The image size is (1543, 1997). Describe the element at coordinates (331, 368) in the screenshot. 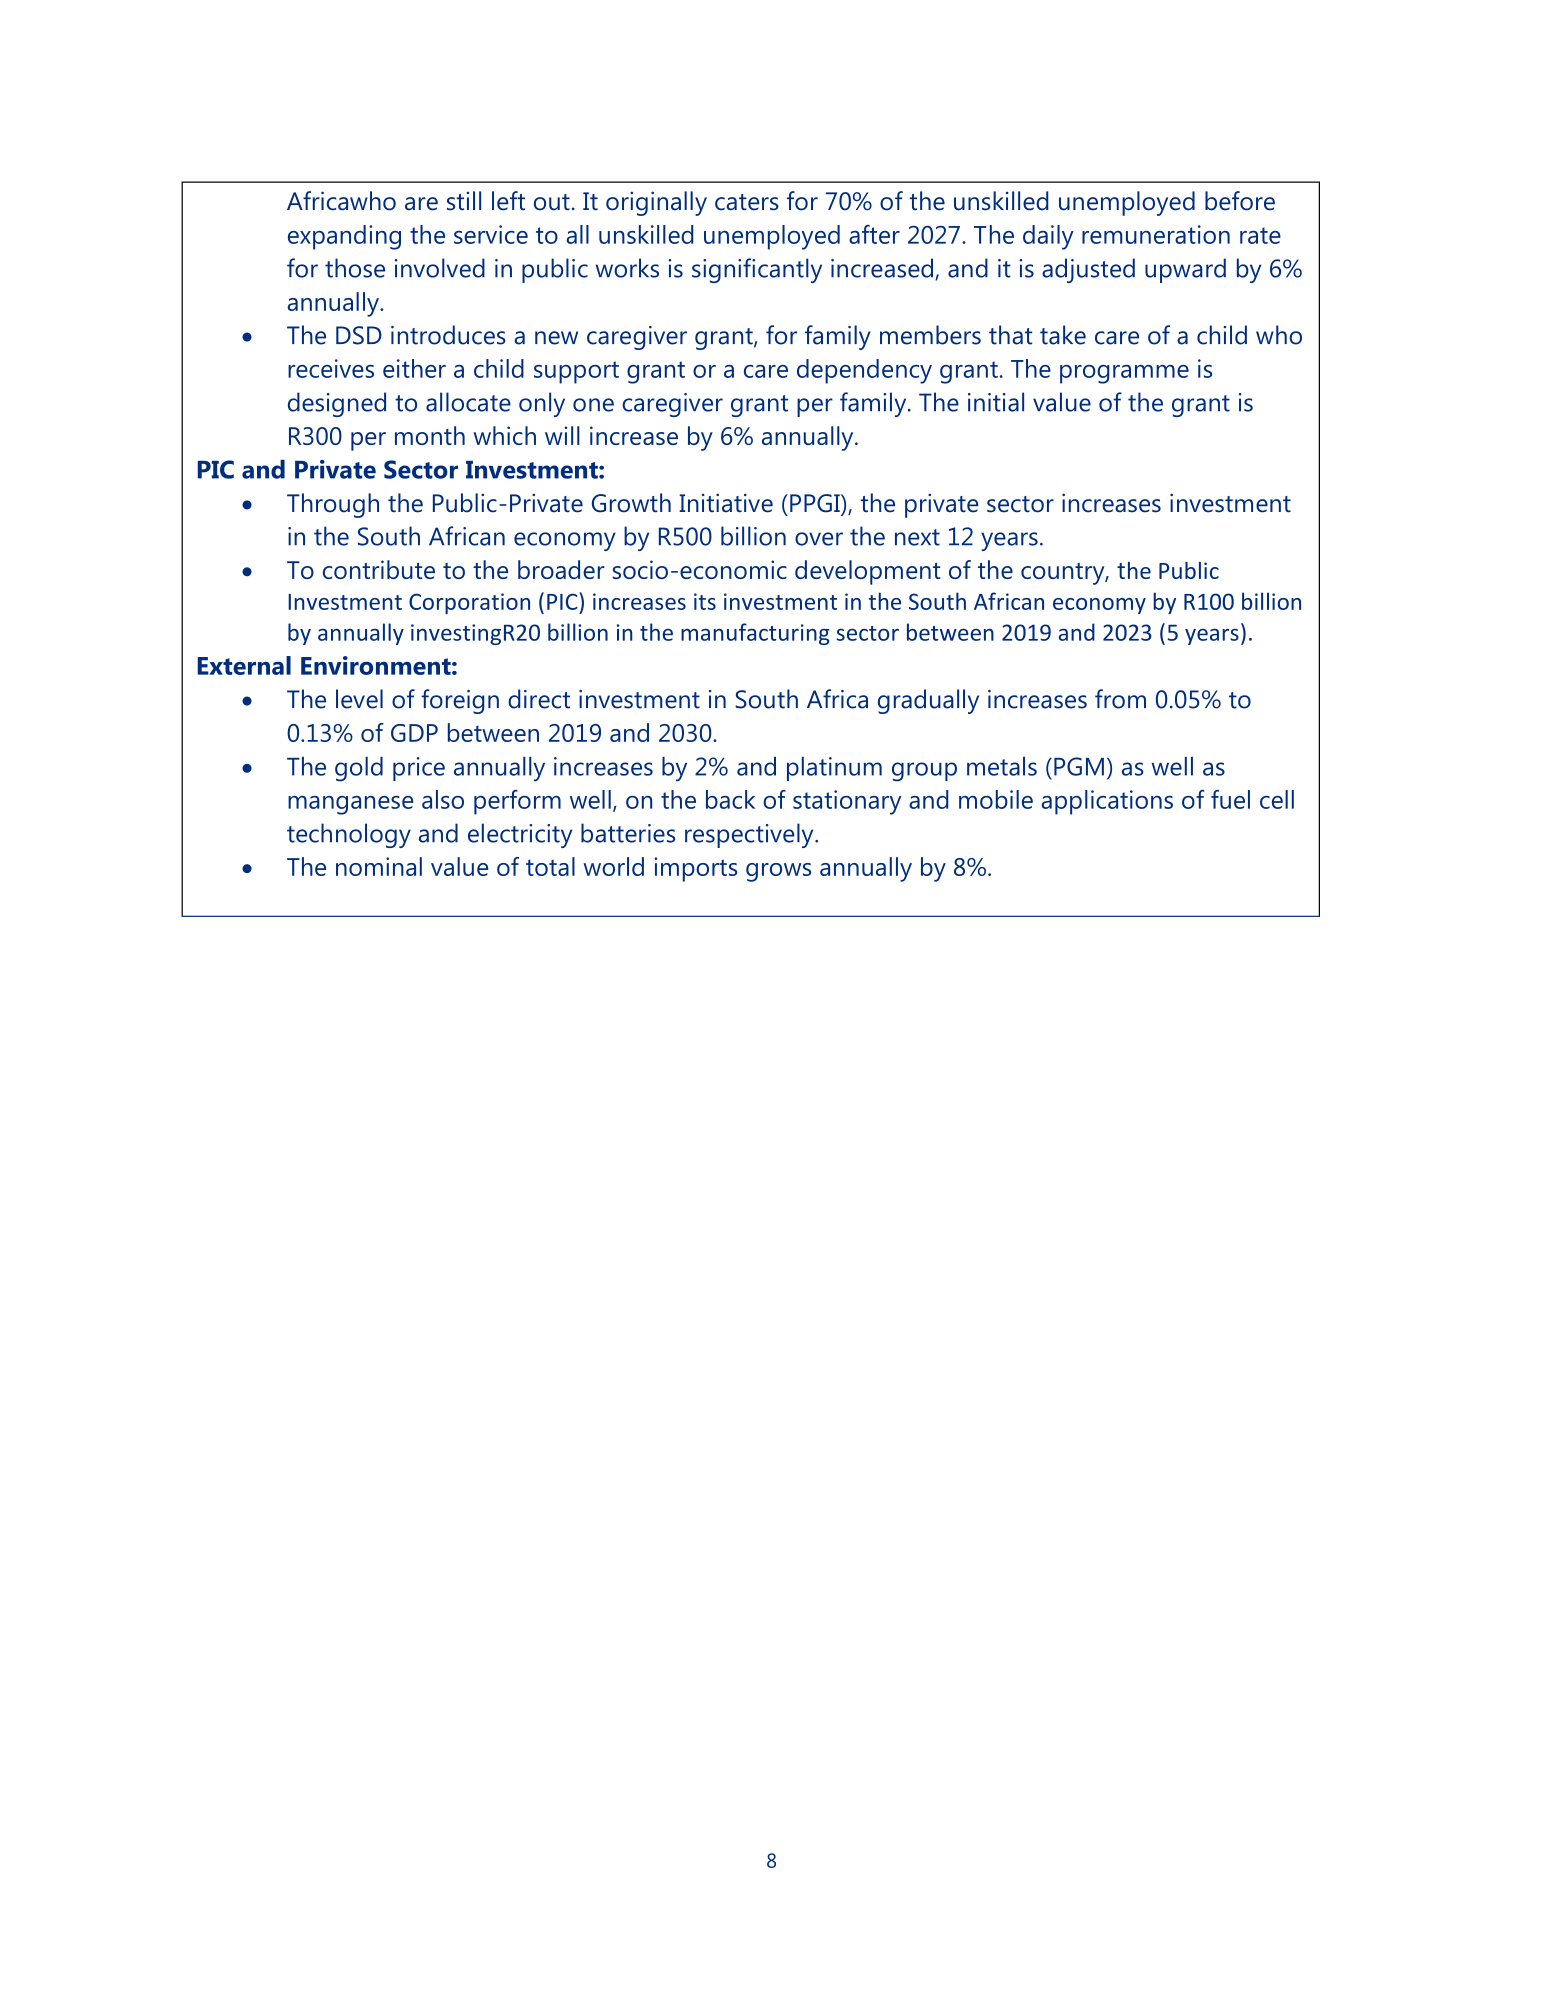

I see `receives` at that location.
